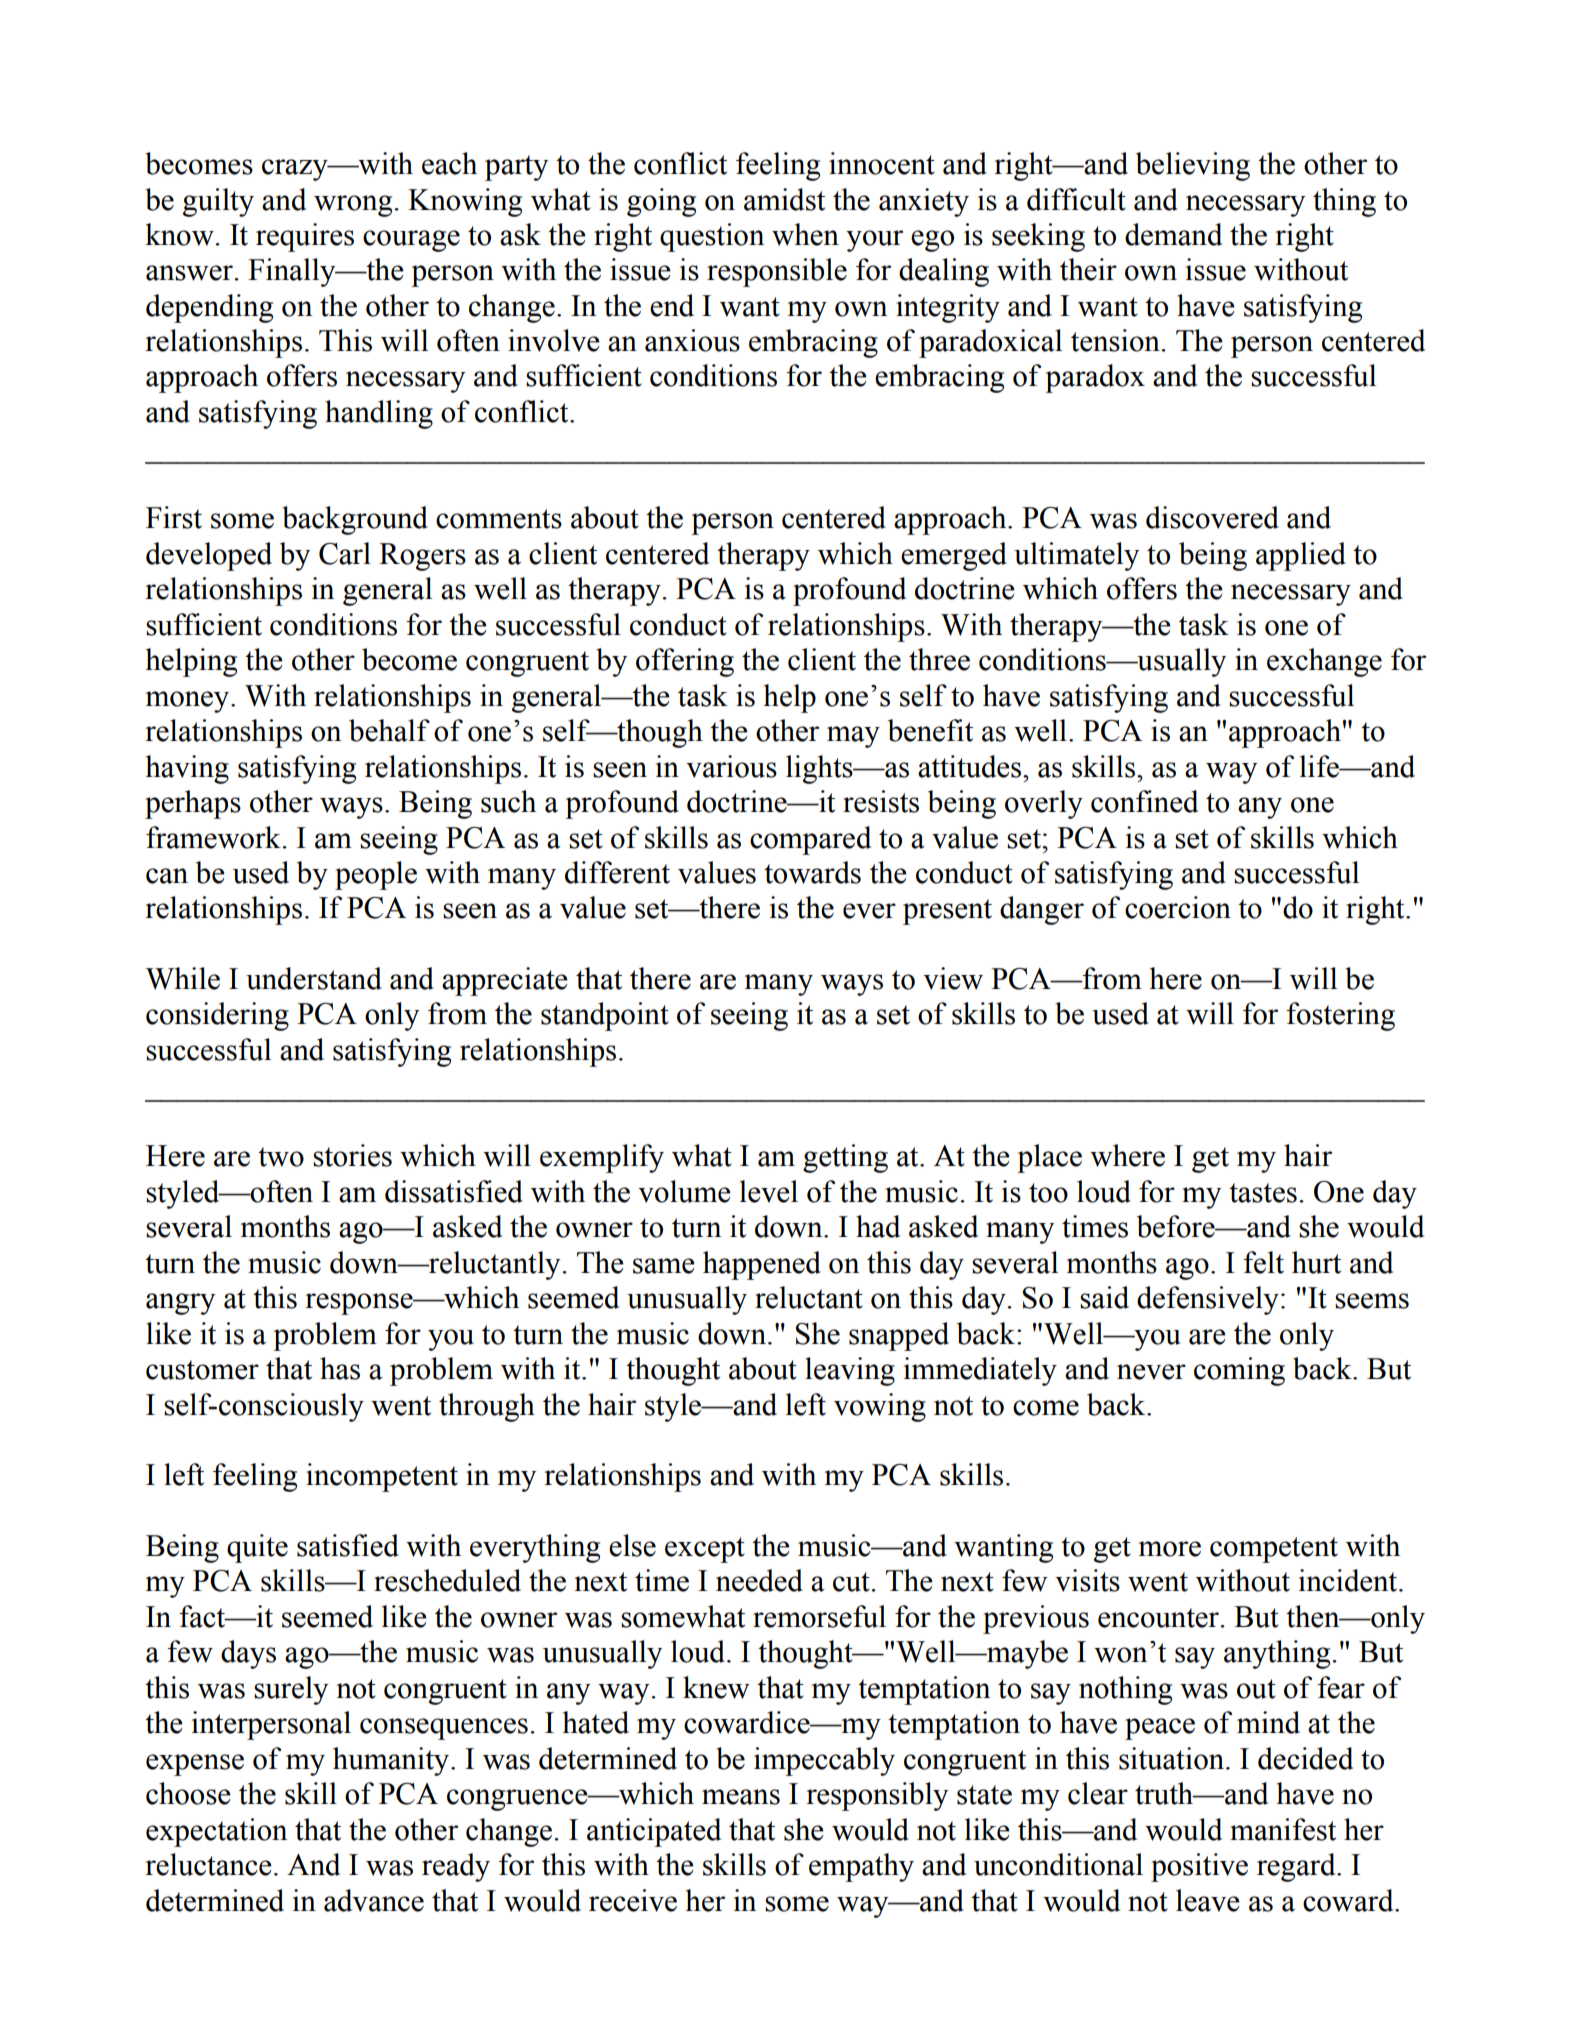 The image size is (1572, 2034). Describe the element at coordinates (1173, 234) in the image. I see `demand` at that location.
